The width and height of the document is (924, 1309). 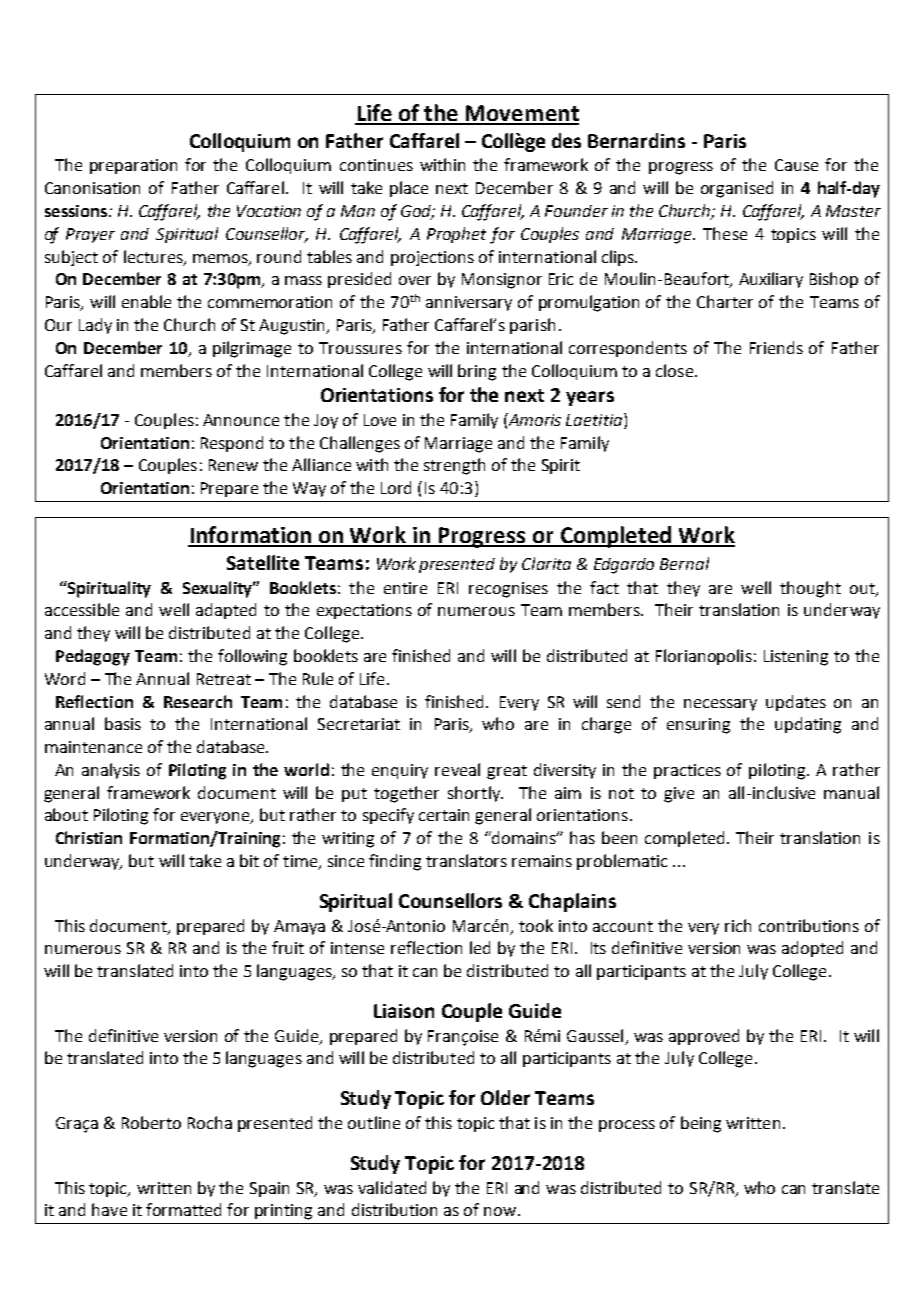 What do you see at coordinates (796, 658) in the document?
I see `Listening` at bounding box center [796, 658].
